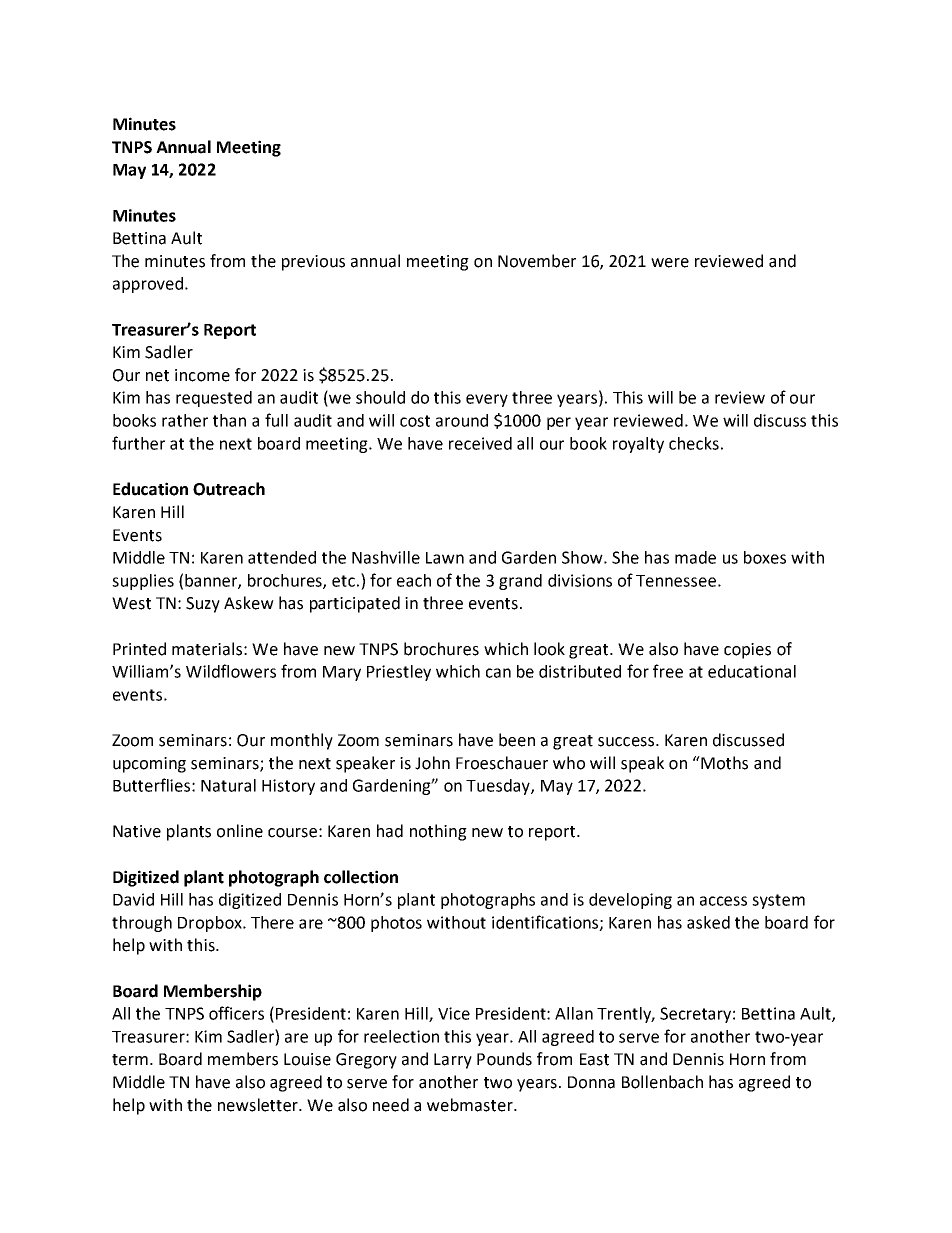  What do you see at coordinates (148, 285) in the screenshot?
I see `approved` at bounding box center [148, 285].
